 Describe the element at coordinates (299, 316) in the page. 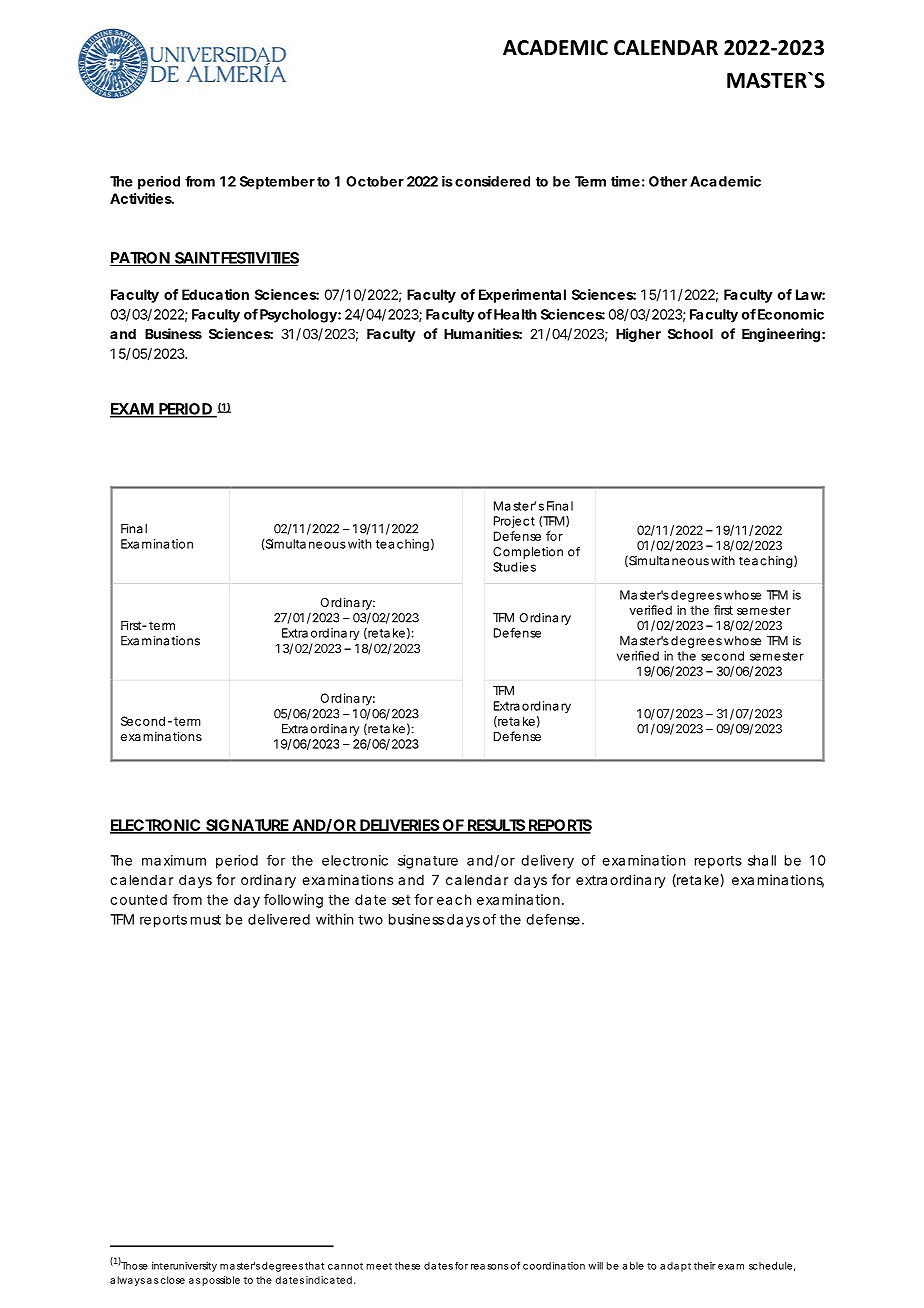

I see `Psychology` at that location.
